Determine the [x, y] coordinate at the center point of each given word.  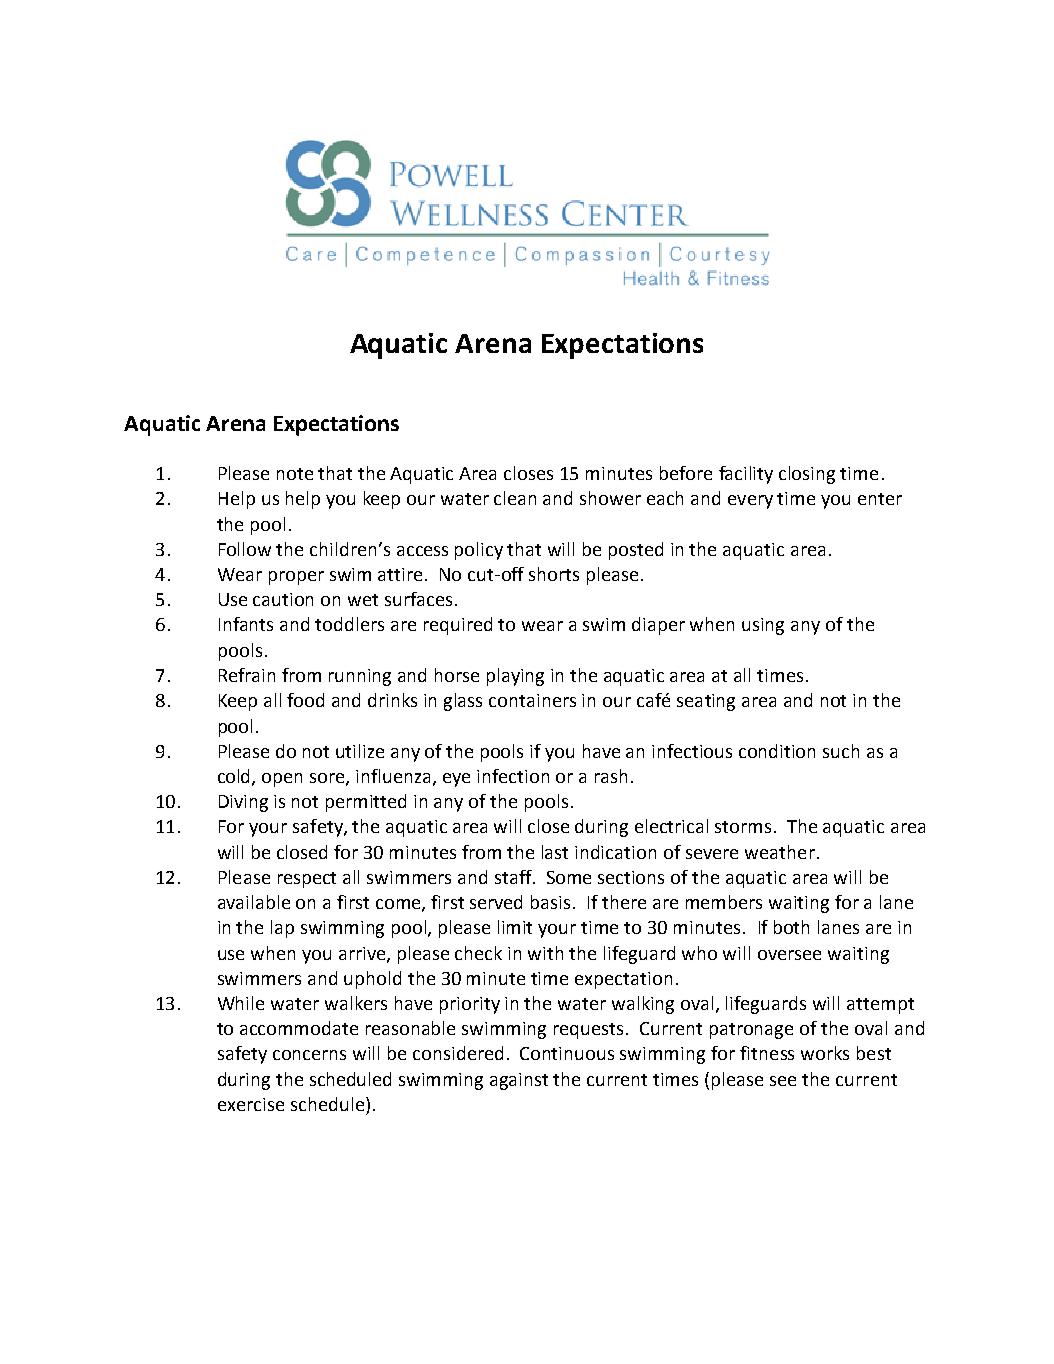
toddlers [349, 624]
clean [515, 498]
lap [282, 929]
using [763, 626]
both [791, 927]
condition [777, 751]
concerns [309, 1055]
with [545, 953]
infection [513, 776]
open [282, 780]
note [295, 474]
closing [807, 475]
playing [515, 677]
